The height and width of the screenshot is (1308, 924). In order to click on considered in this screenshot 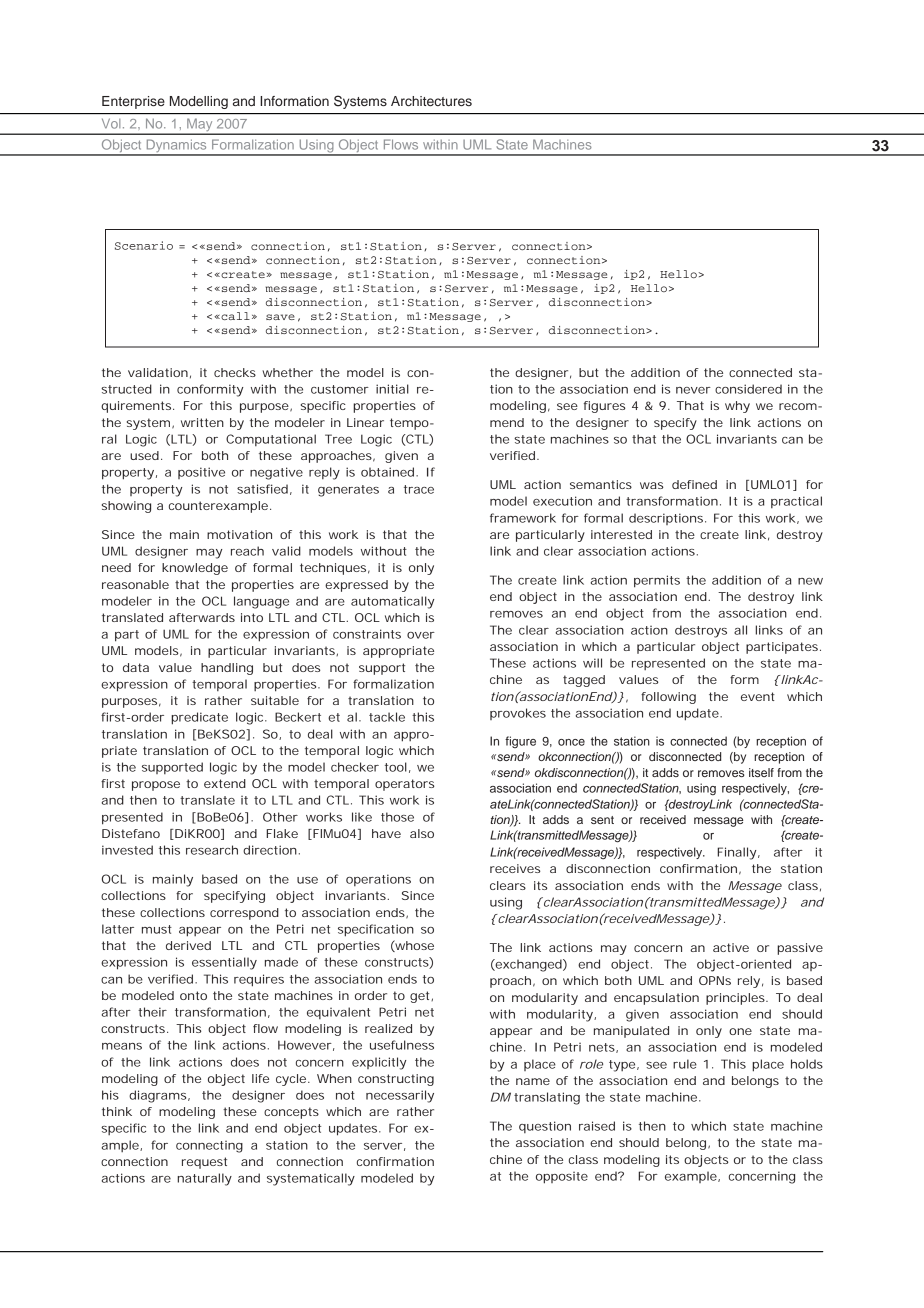, I will do `click(748, 389)`.
